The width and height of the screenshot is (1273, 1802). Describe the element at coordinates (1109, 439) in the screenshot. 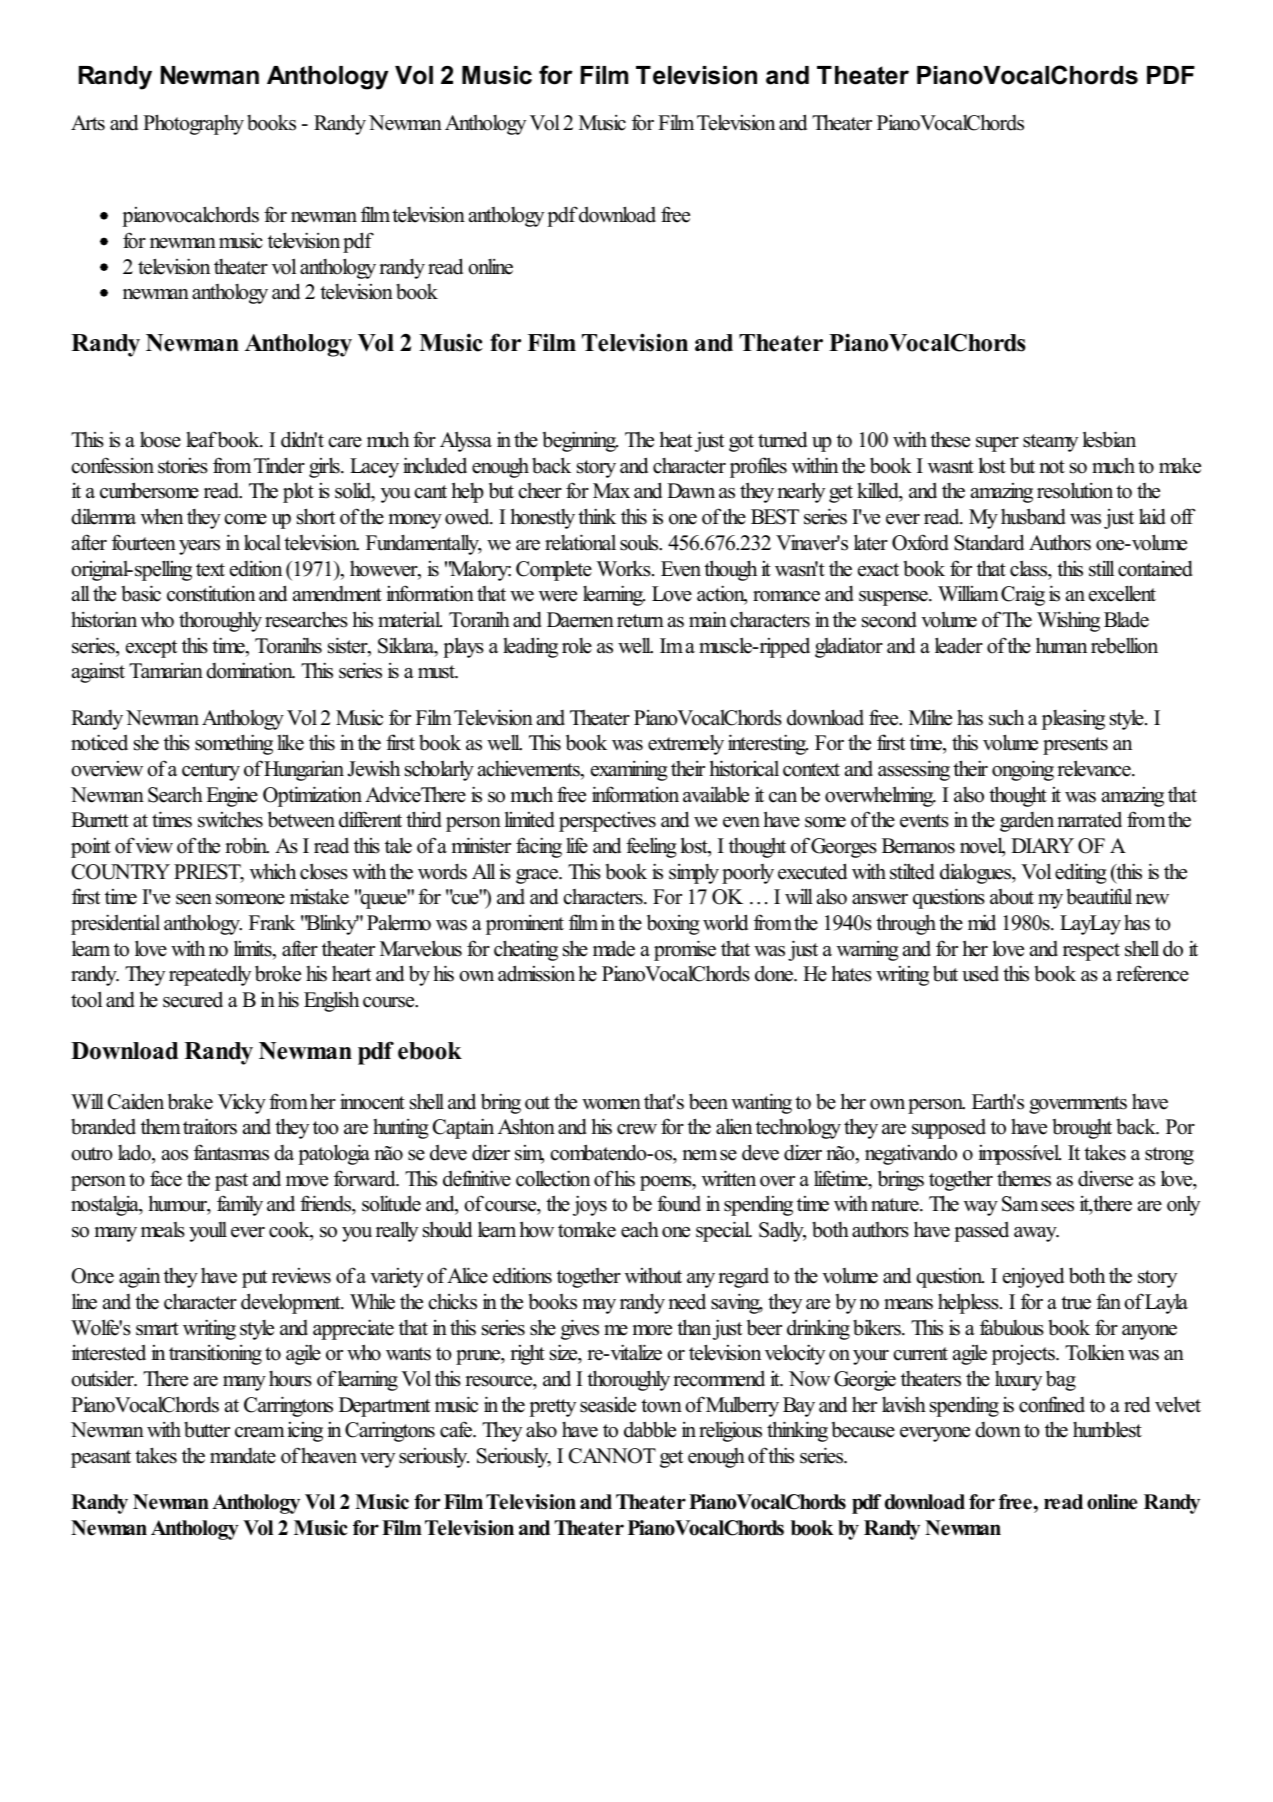

I see `lesbian` at that location.
